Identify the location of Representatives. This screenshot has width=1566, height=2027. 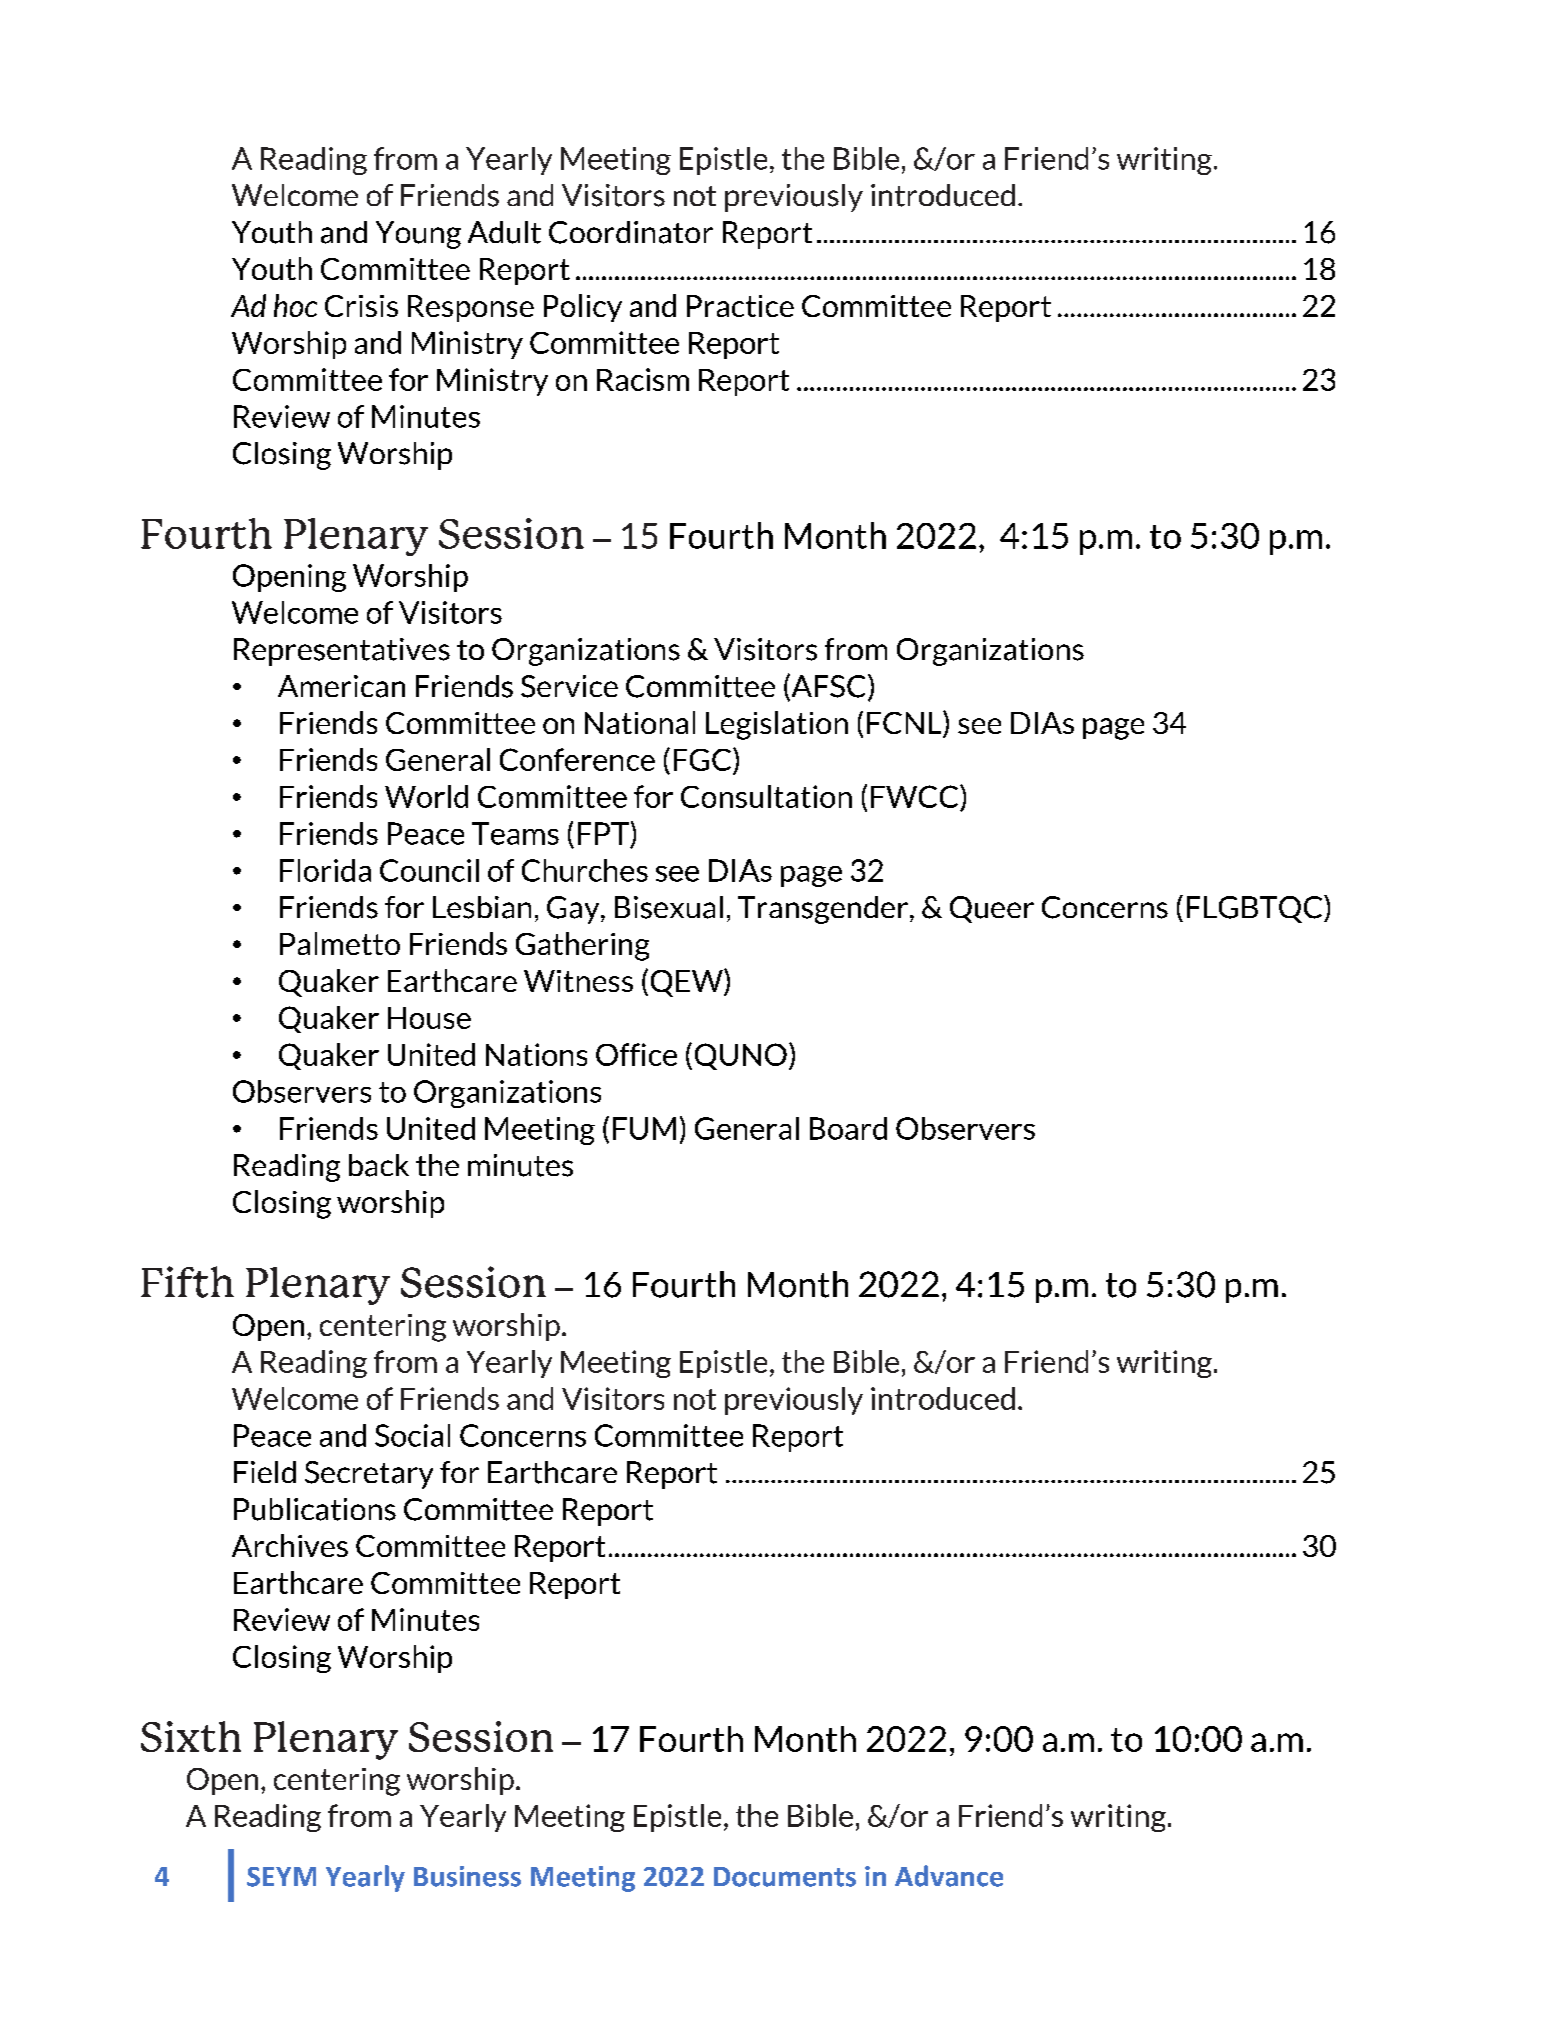
(342, 652).
